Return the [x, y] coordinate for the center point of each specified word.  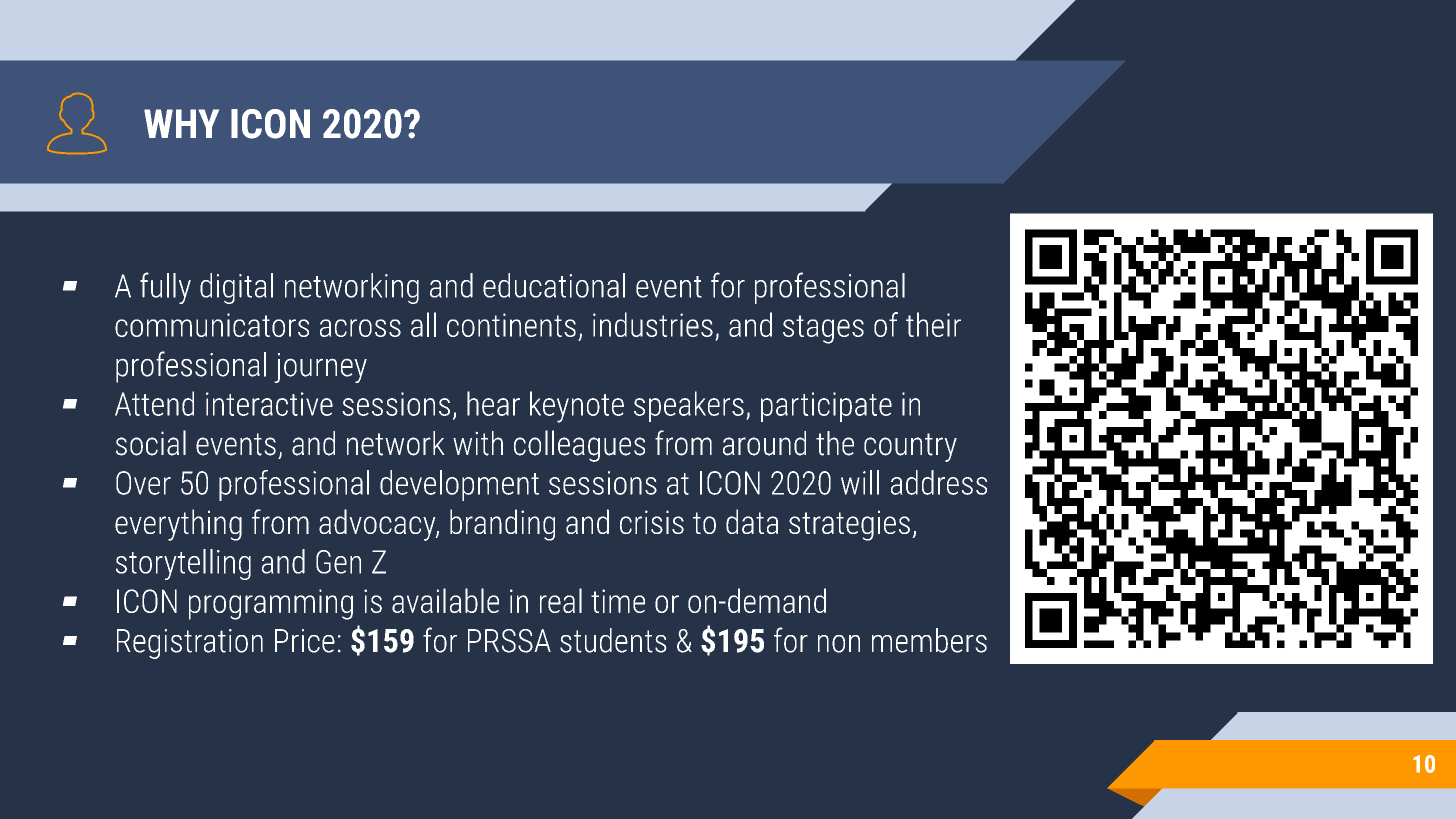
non [839, 644]
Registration [190, 644]
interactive [269, 404]
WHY [181, 123]
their [933, 324]
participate [826, 407]
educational [554, 285]
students [613, 640]
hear [493, 403]
